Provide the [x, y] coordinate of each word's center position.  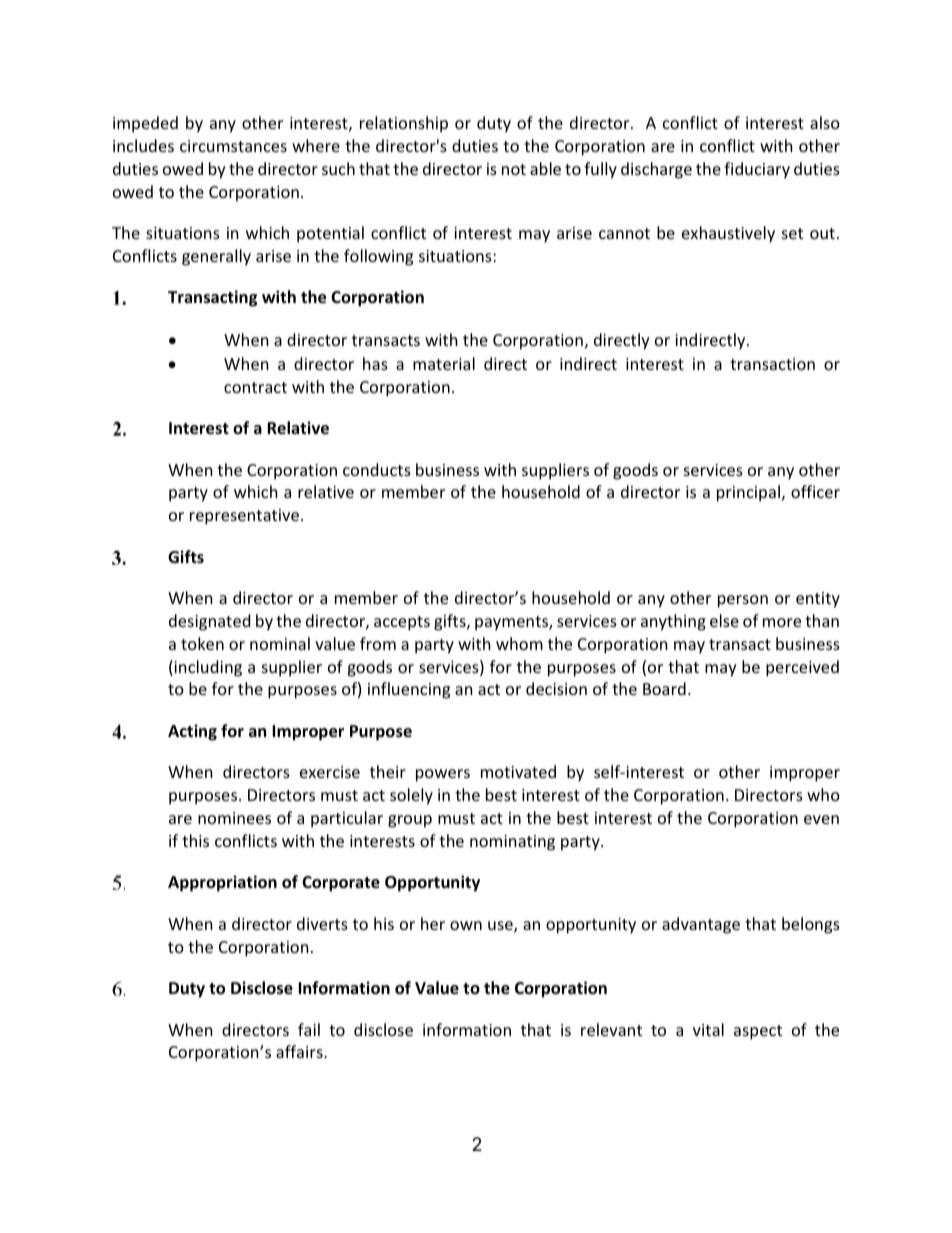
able [545, 168]
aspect [758, 1032]
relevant [611, 1029]
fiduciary [757, 170]
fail [309, 1029]
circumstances [233, 146]
